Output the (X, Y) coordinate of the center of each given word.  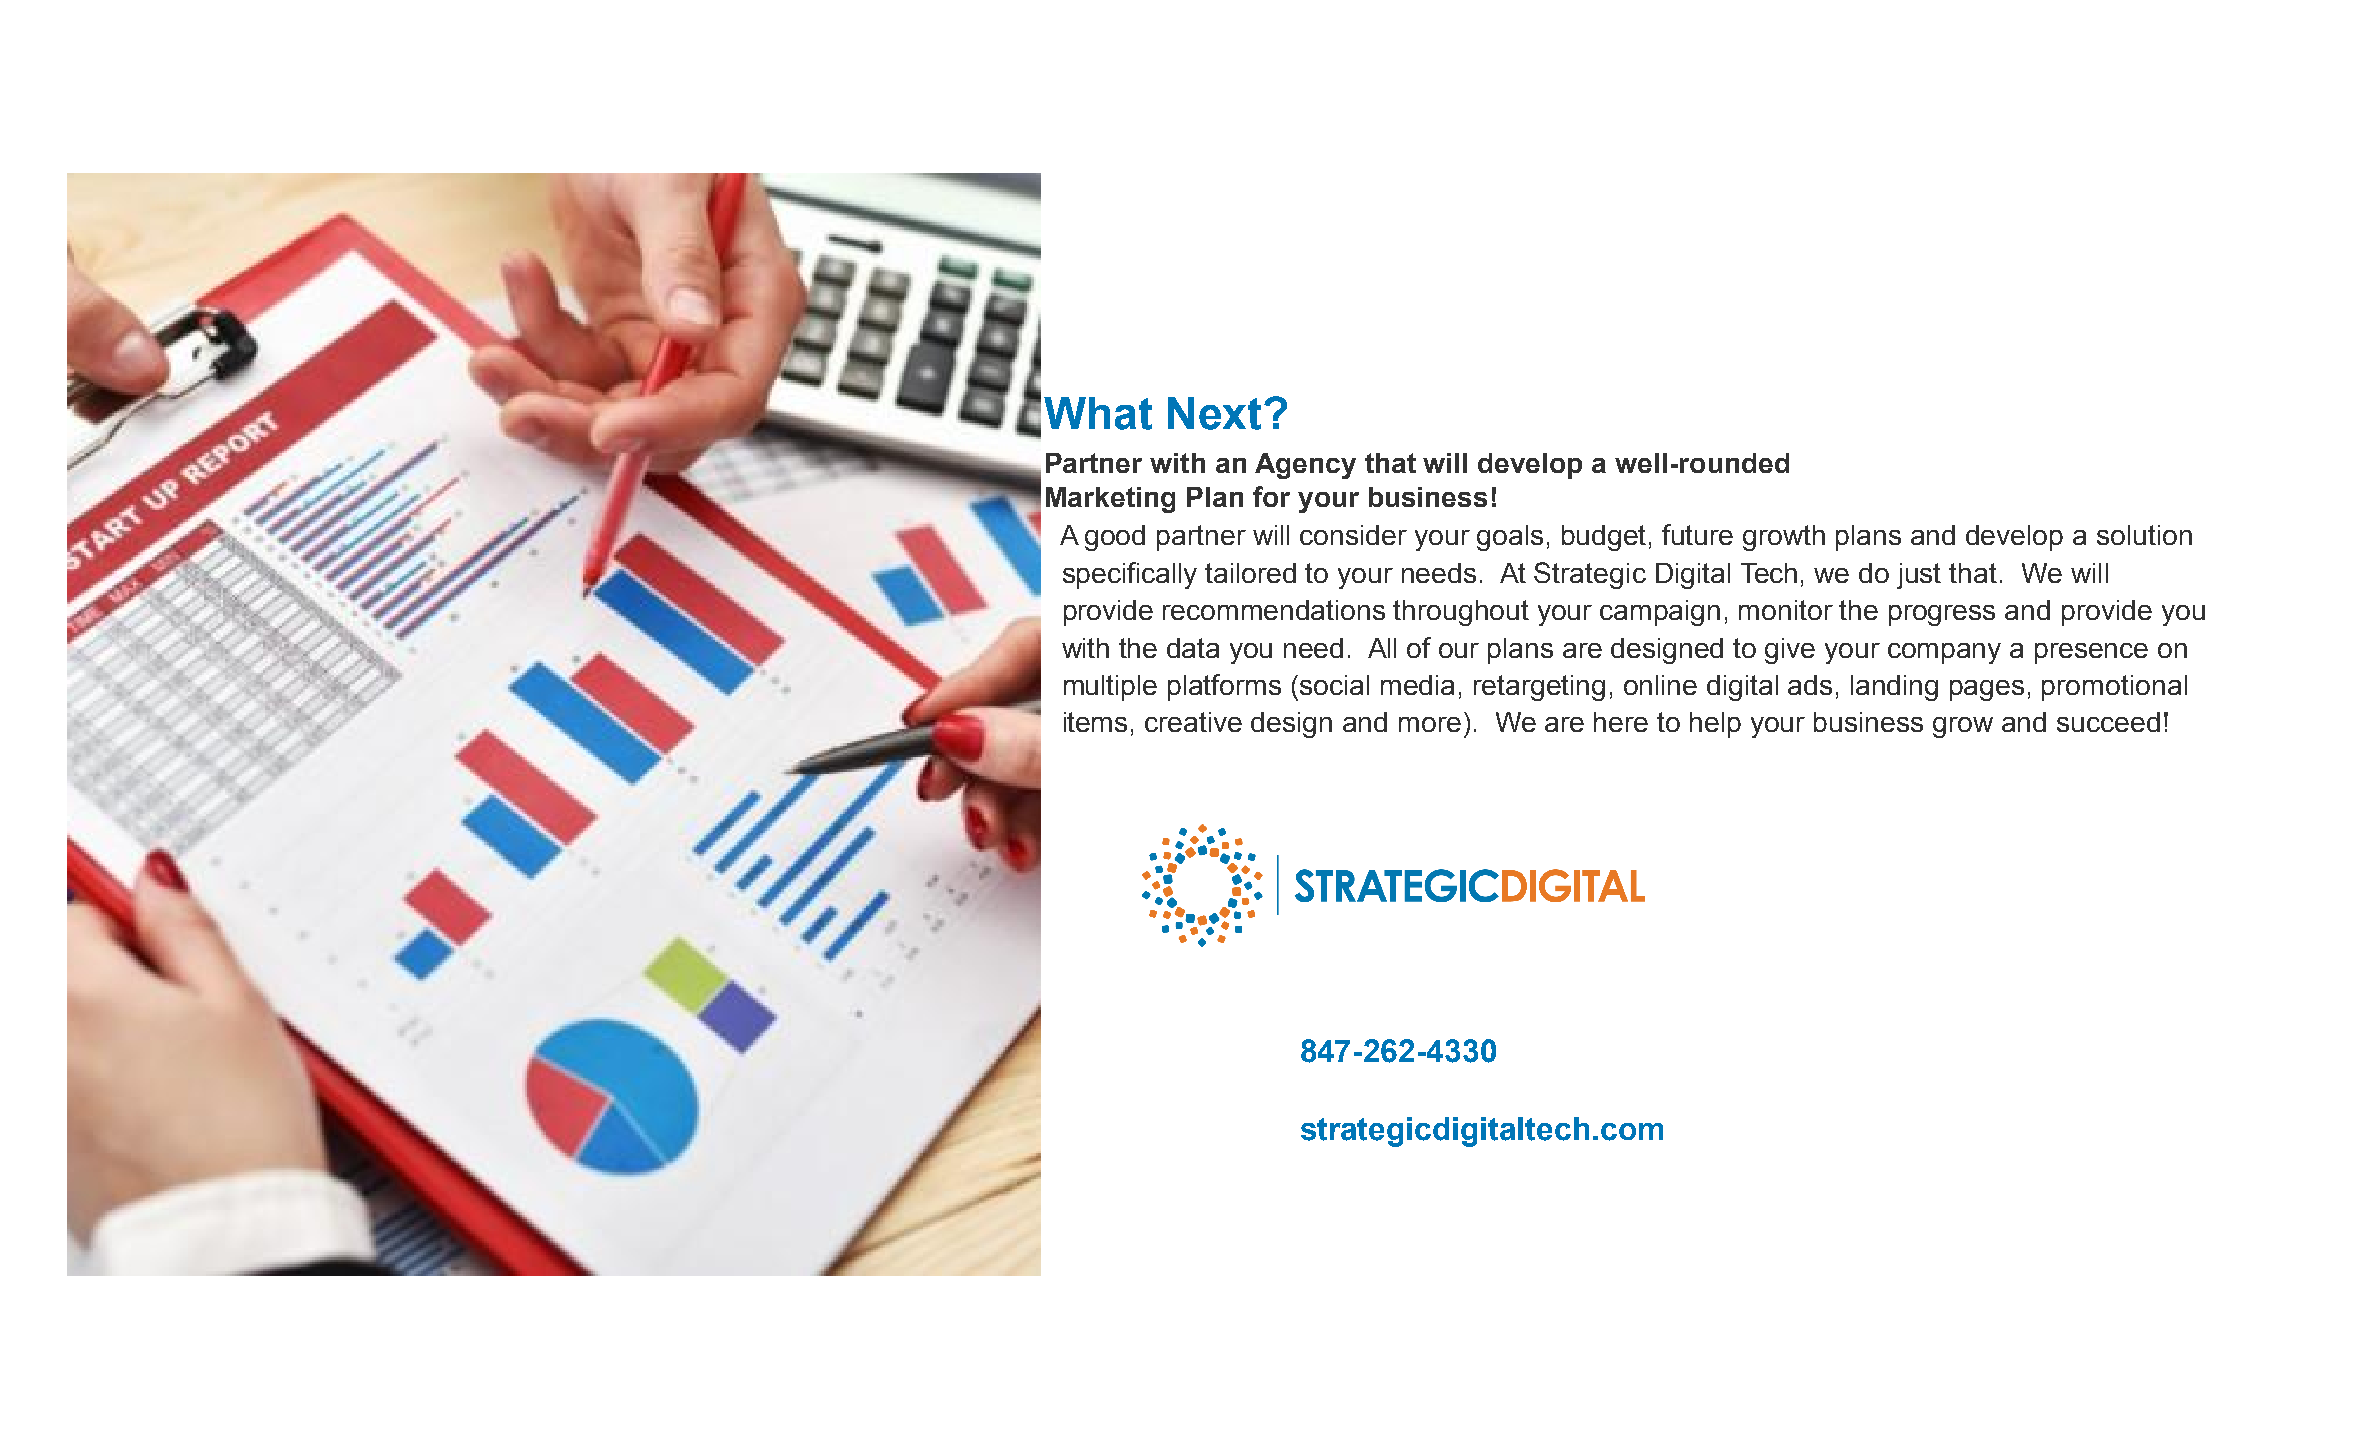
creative (1193, 722)
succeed (2108, 722)
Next (1214, 413)
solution (2144, 535)
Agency (1305, 466)
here (1621, 722)
